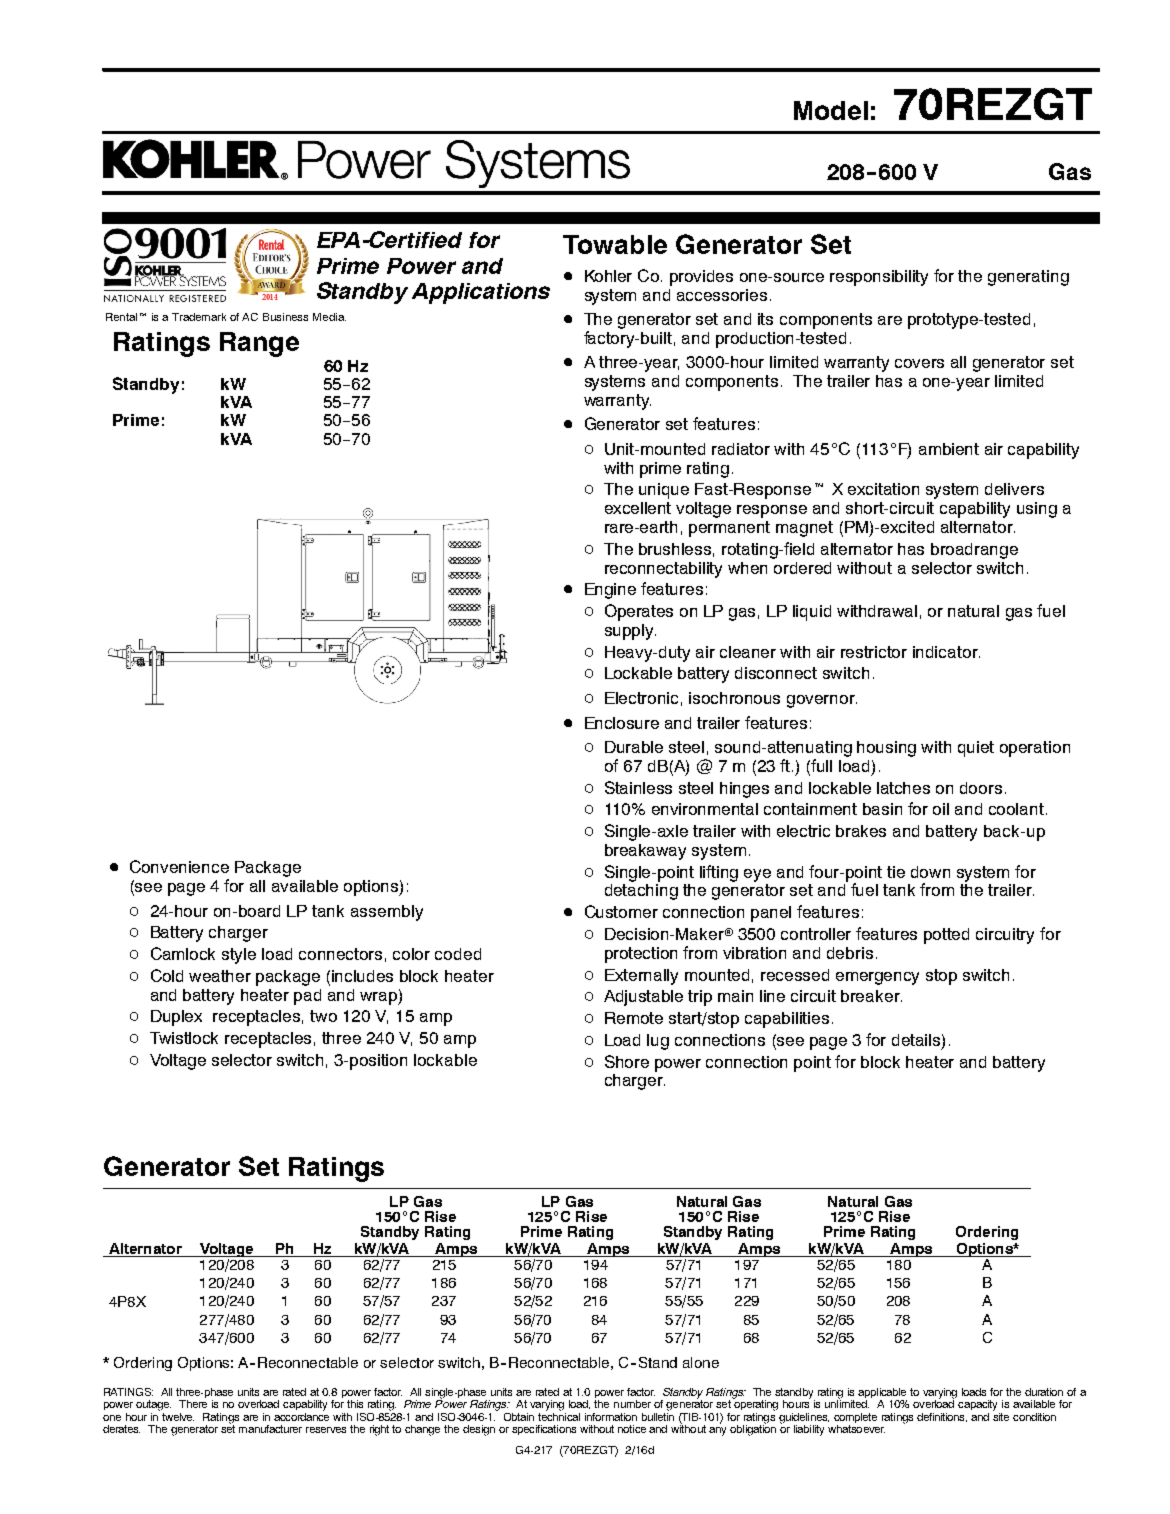  I want to click on capacity, so click(977, 1405).
